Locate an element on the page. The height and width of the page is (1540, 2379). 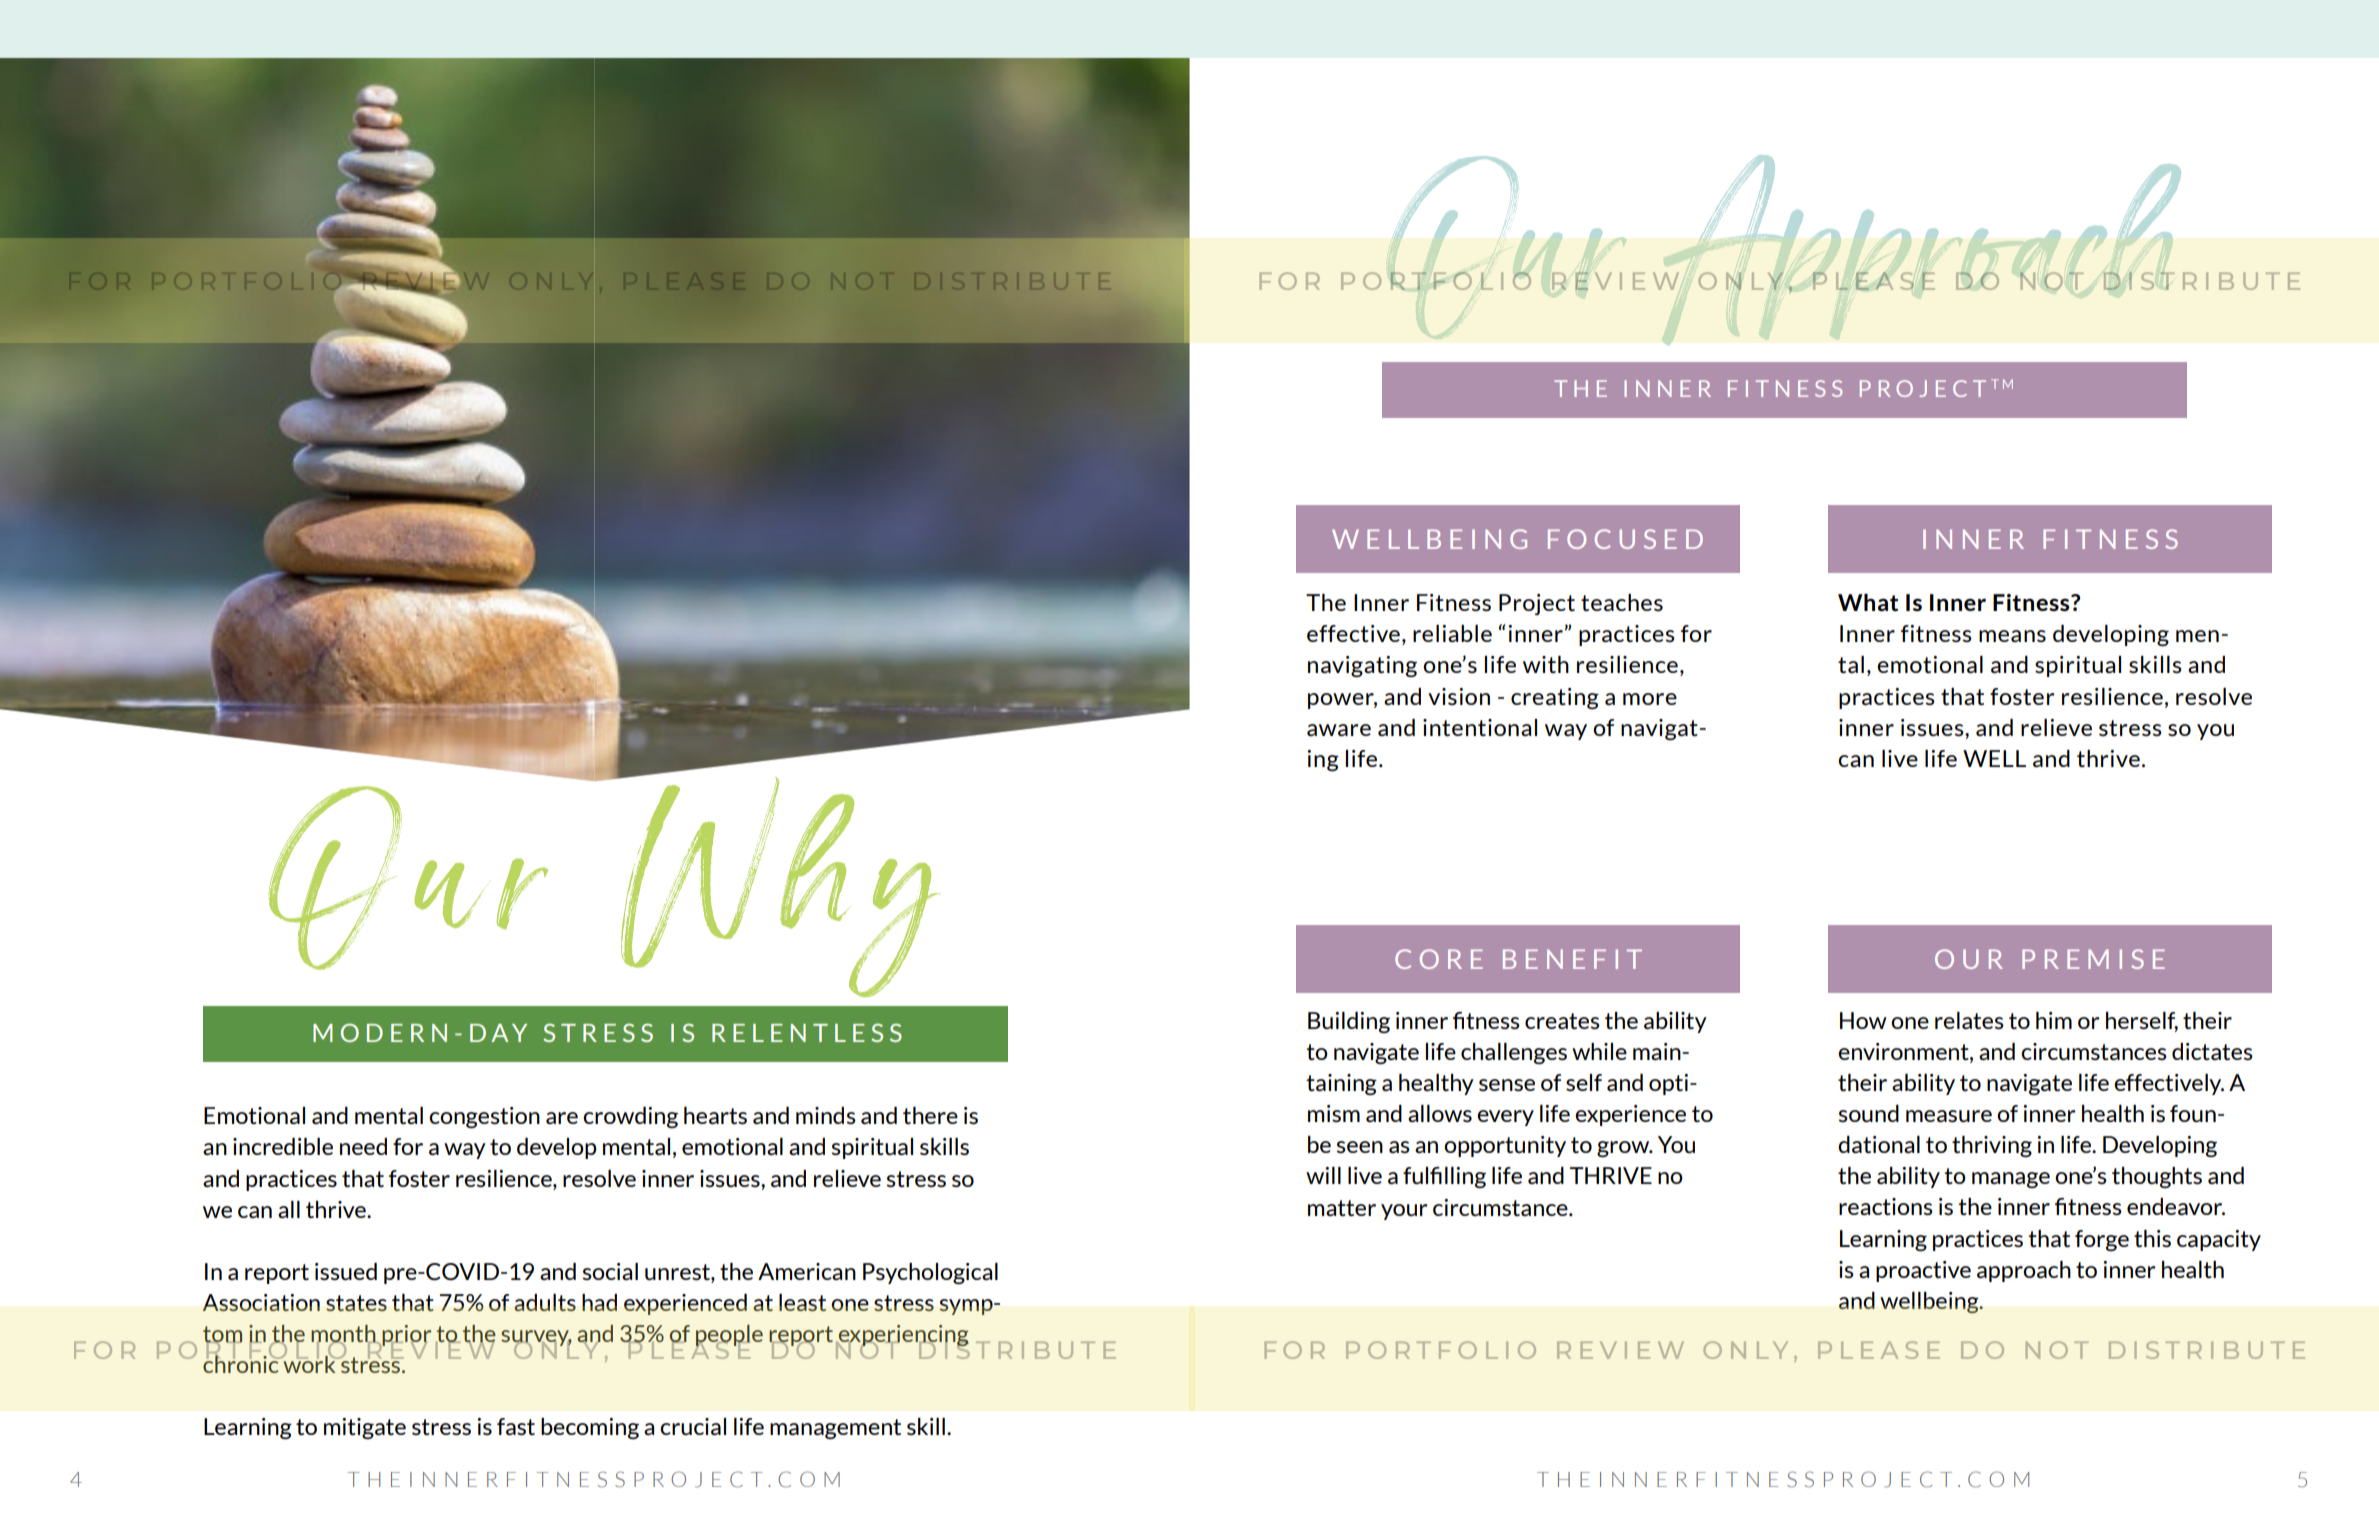
more is located at coordinates (1650, 699).
